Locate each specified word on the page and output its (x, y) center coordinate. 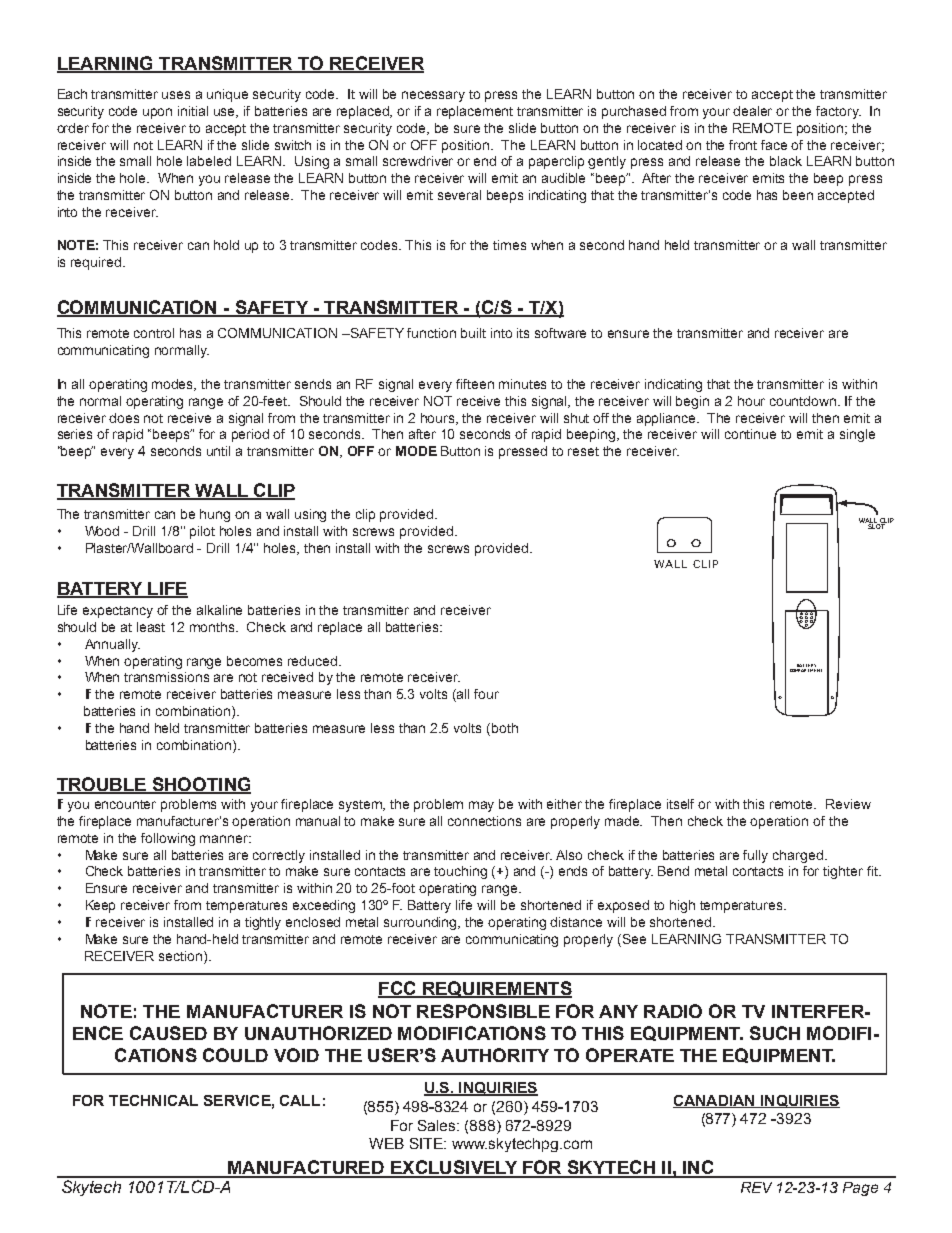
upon (157, 113)
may (481, 806)
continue (750, 434)
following (168, 839)
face (774, 145)
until (218, 451)
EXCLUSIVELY (454, 1168)
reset (583, 451)
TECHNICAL (153, 1100)
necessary (433, 96)
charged (798, 856)
